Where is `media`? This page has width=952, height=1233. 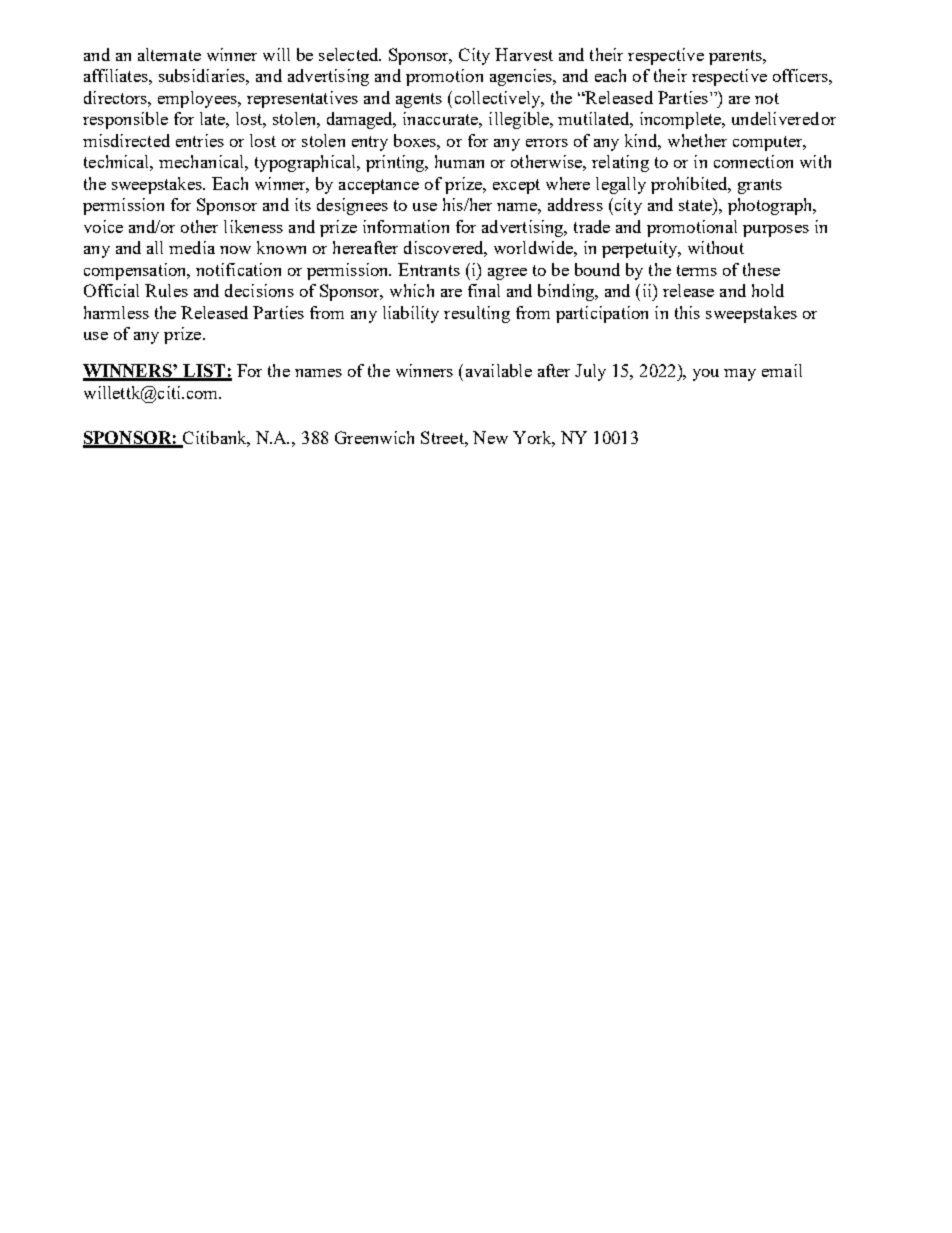
media is located at coordinates (192, 247).
